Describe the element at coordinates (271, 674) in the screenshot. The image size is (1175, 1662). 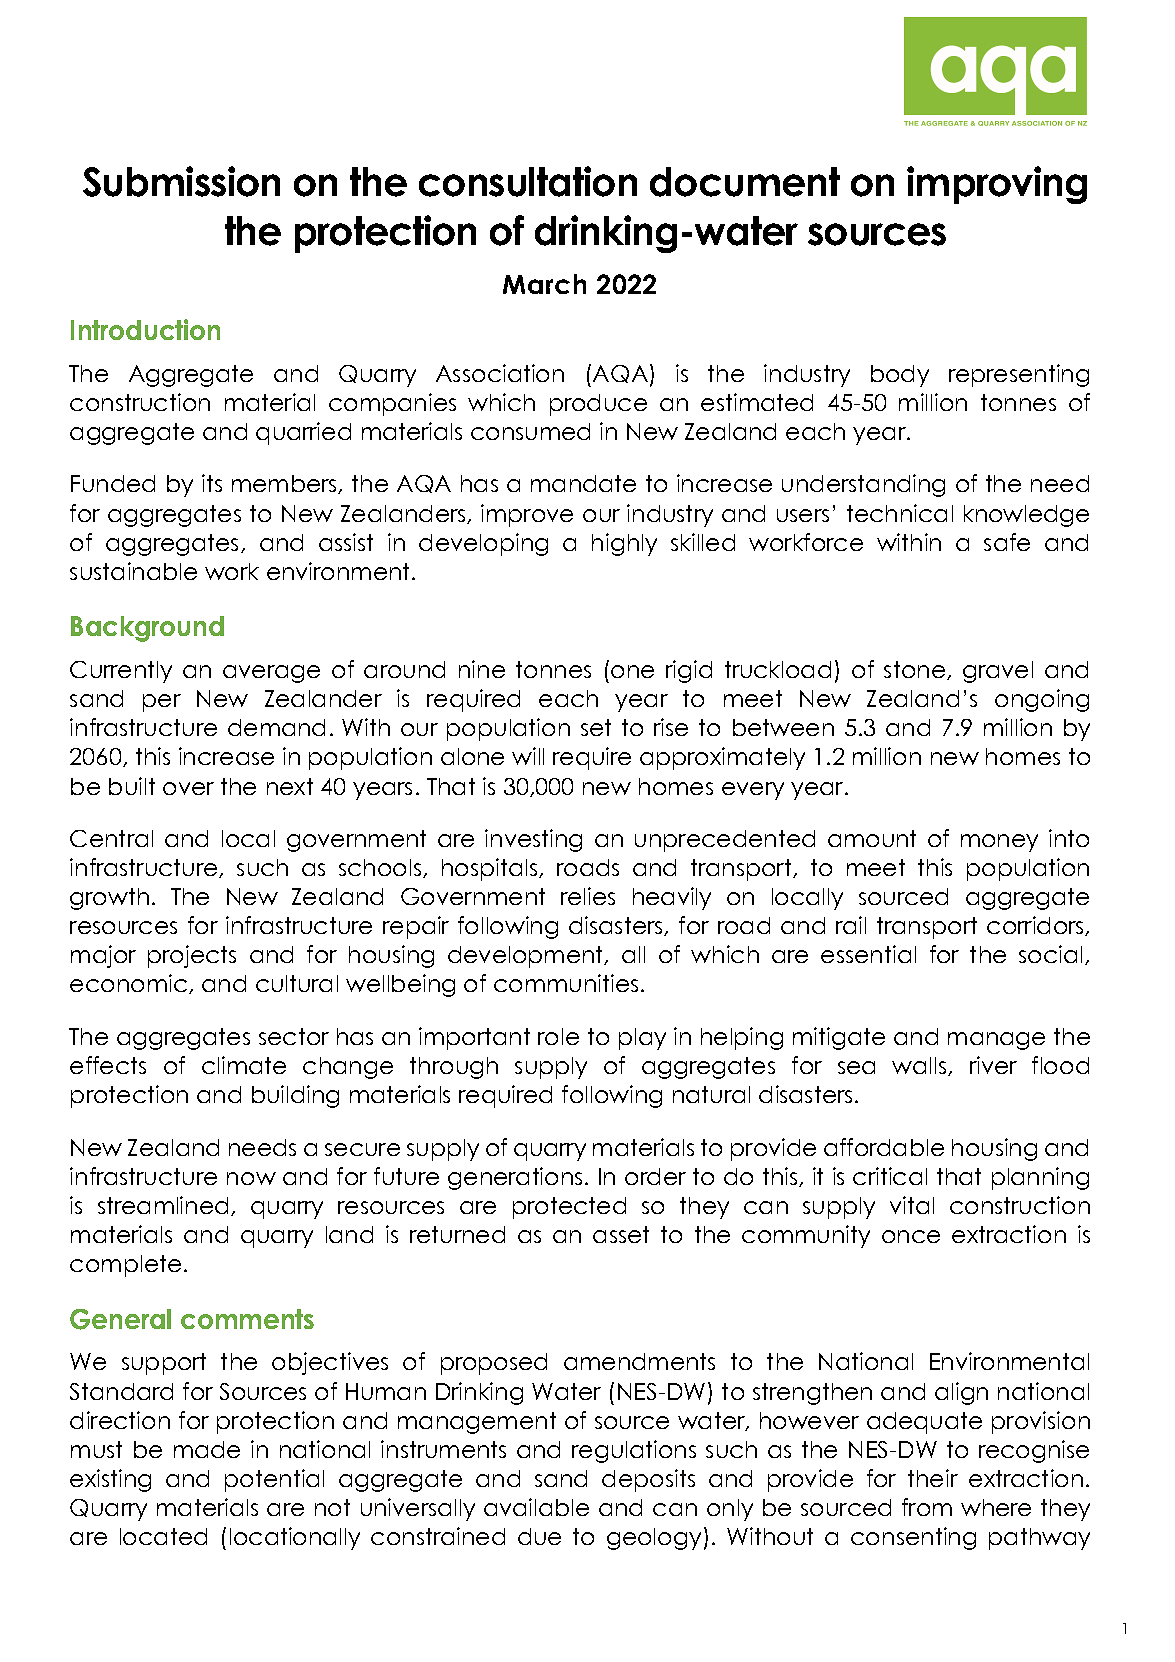
I see `average` at that location.
